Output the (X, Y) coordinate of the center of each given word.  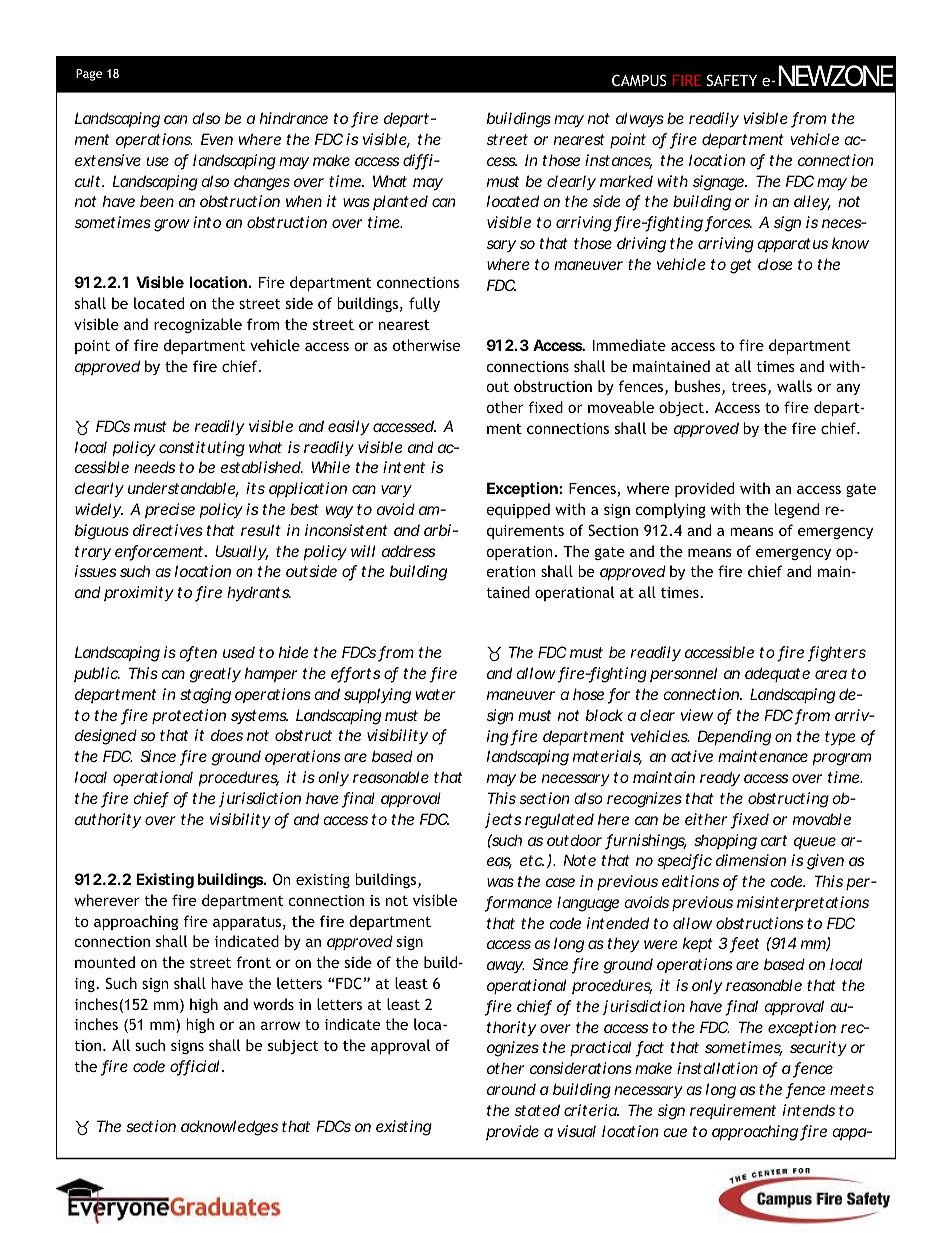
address (408, 551)
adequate (777, 674)
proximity (139, 593)
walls (794, 386)
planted (400, 202)
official (194, 1067)
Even (217, 139)
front (253, 962)
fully (424, 304)
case (560, 882)
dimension (751, 860)
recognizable (198, 325)
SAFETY (732, 80)
